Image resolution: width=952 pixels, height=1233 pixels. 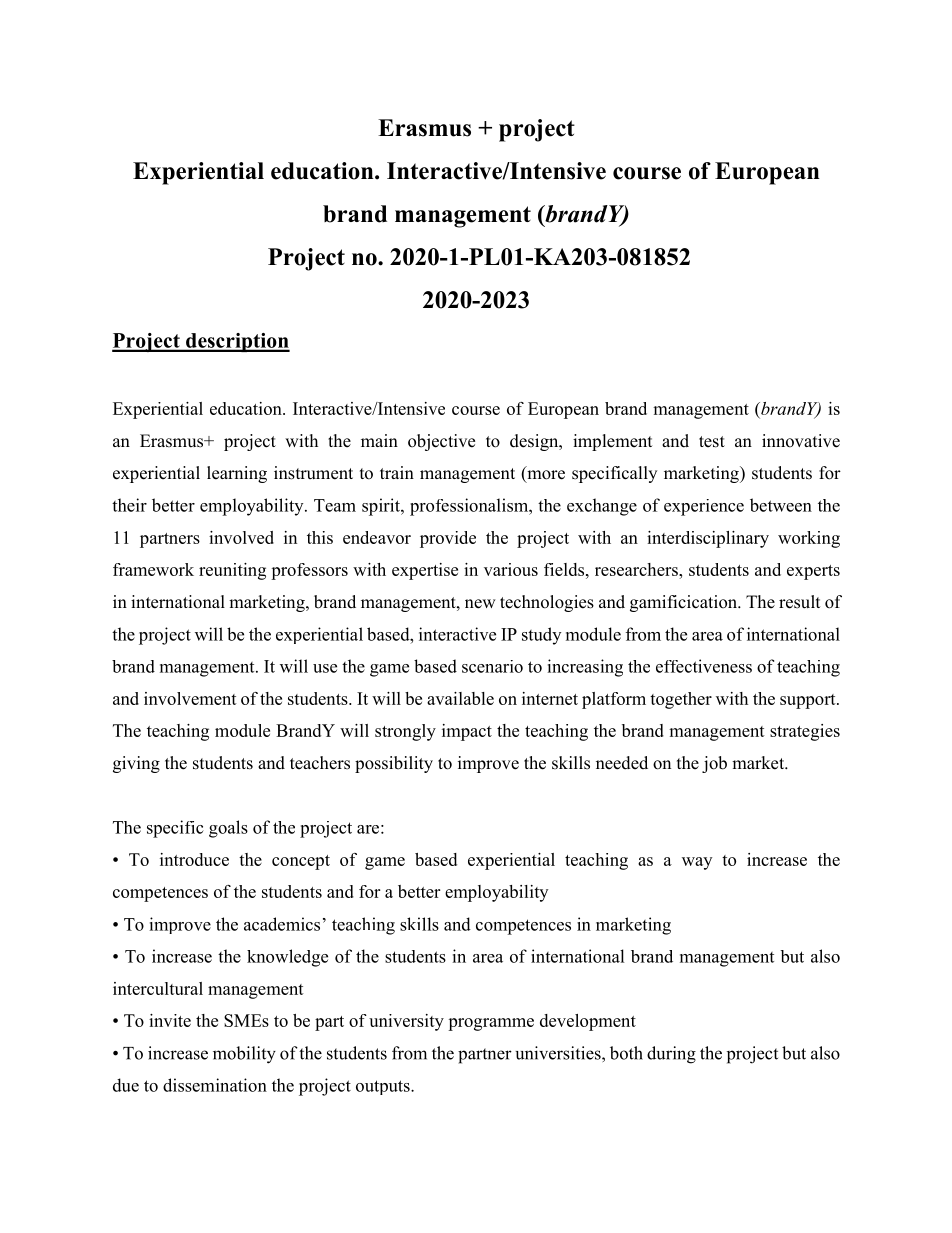 I want to click on possibility, so click(x=394, y=764).
